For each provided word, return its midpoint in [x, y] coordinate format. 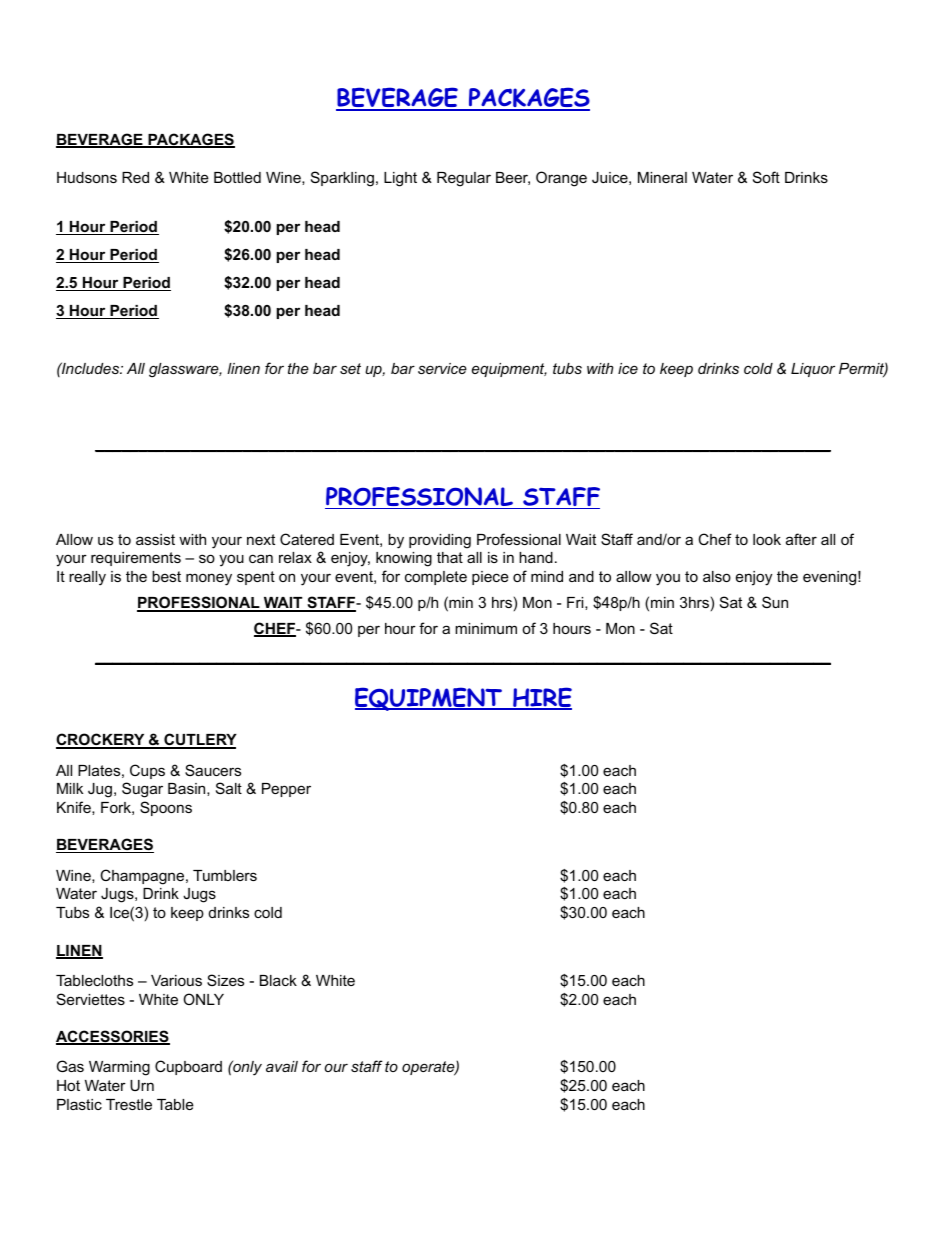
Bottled [237, 177]
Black [278, 980]
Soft [766, 177]
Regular [464, 179]
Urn [142, 1085]
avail [282, 1066]
